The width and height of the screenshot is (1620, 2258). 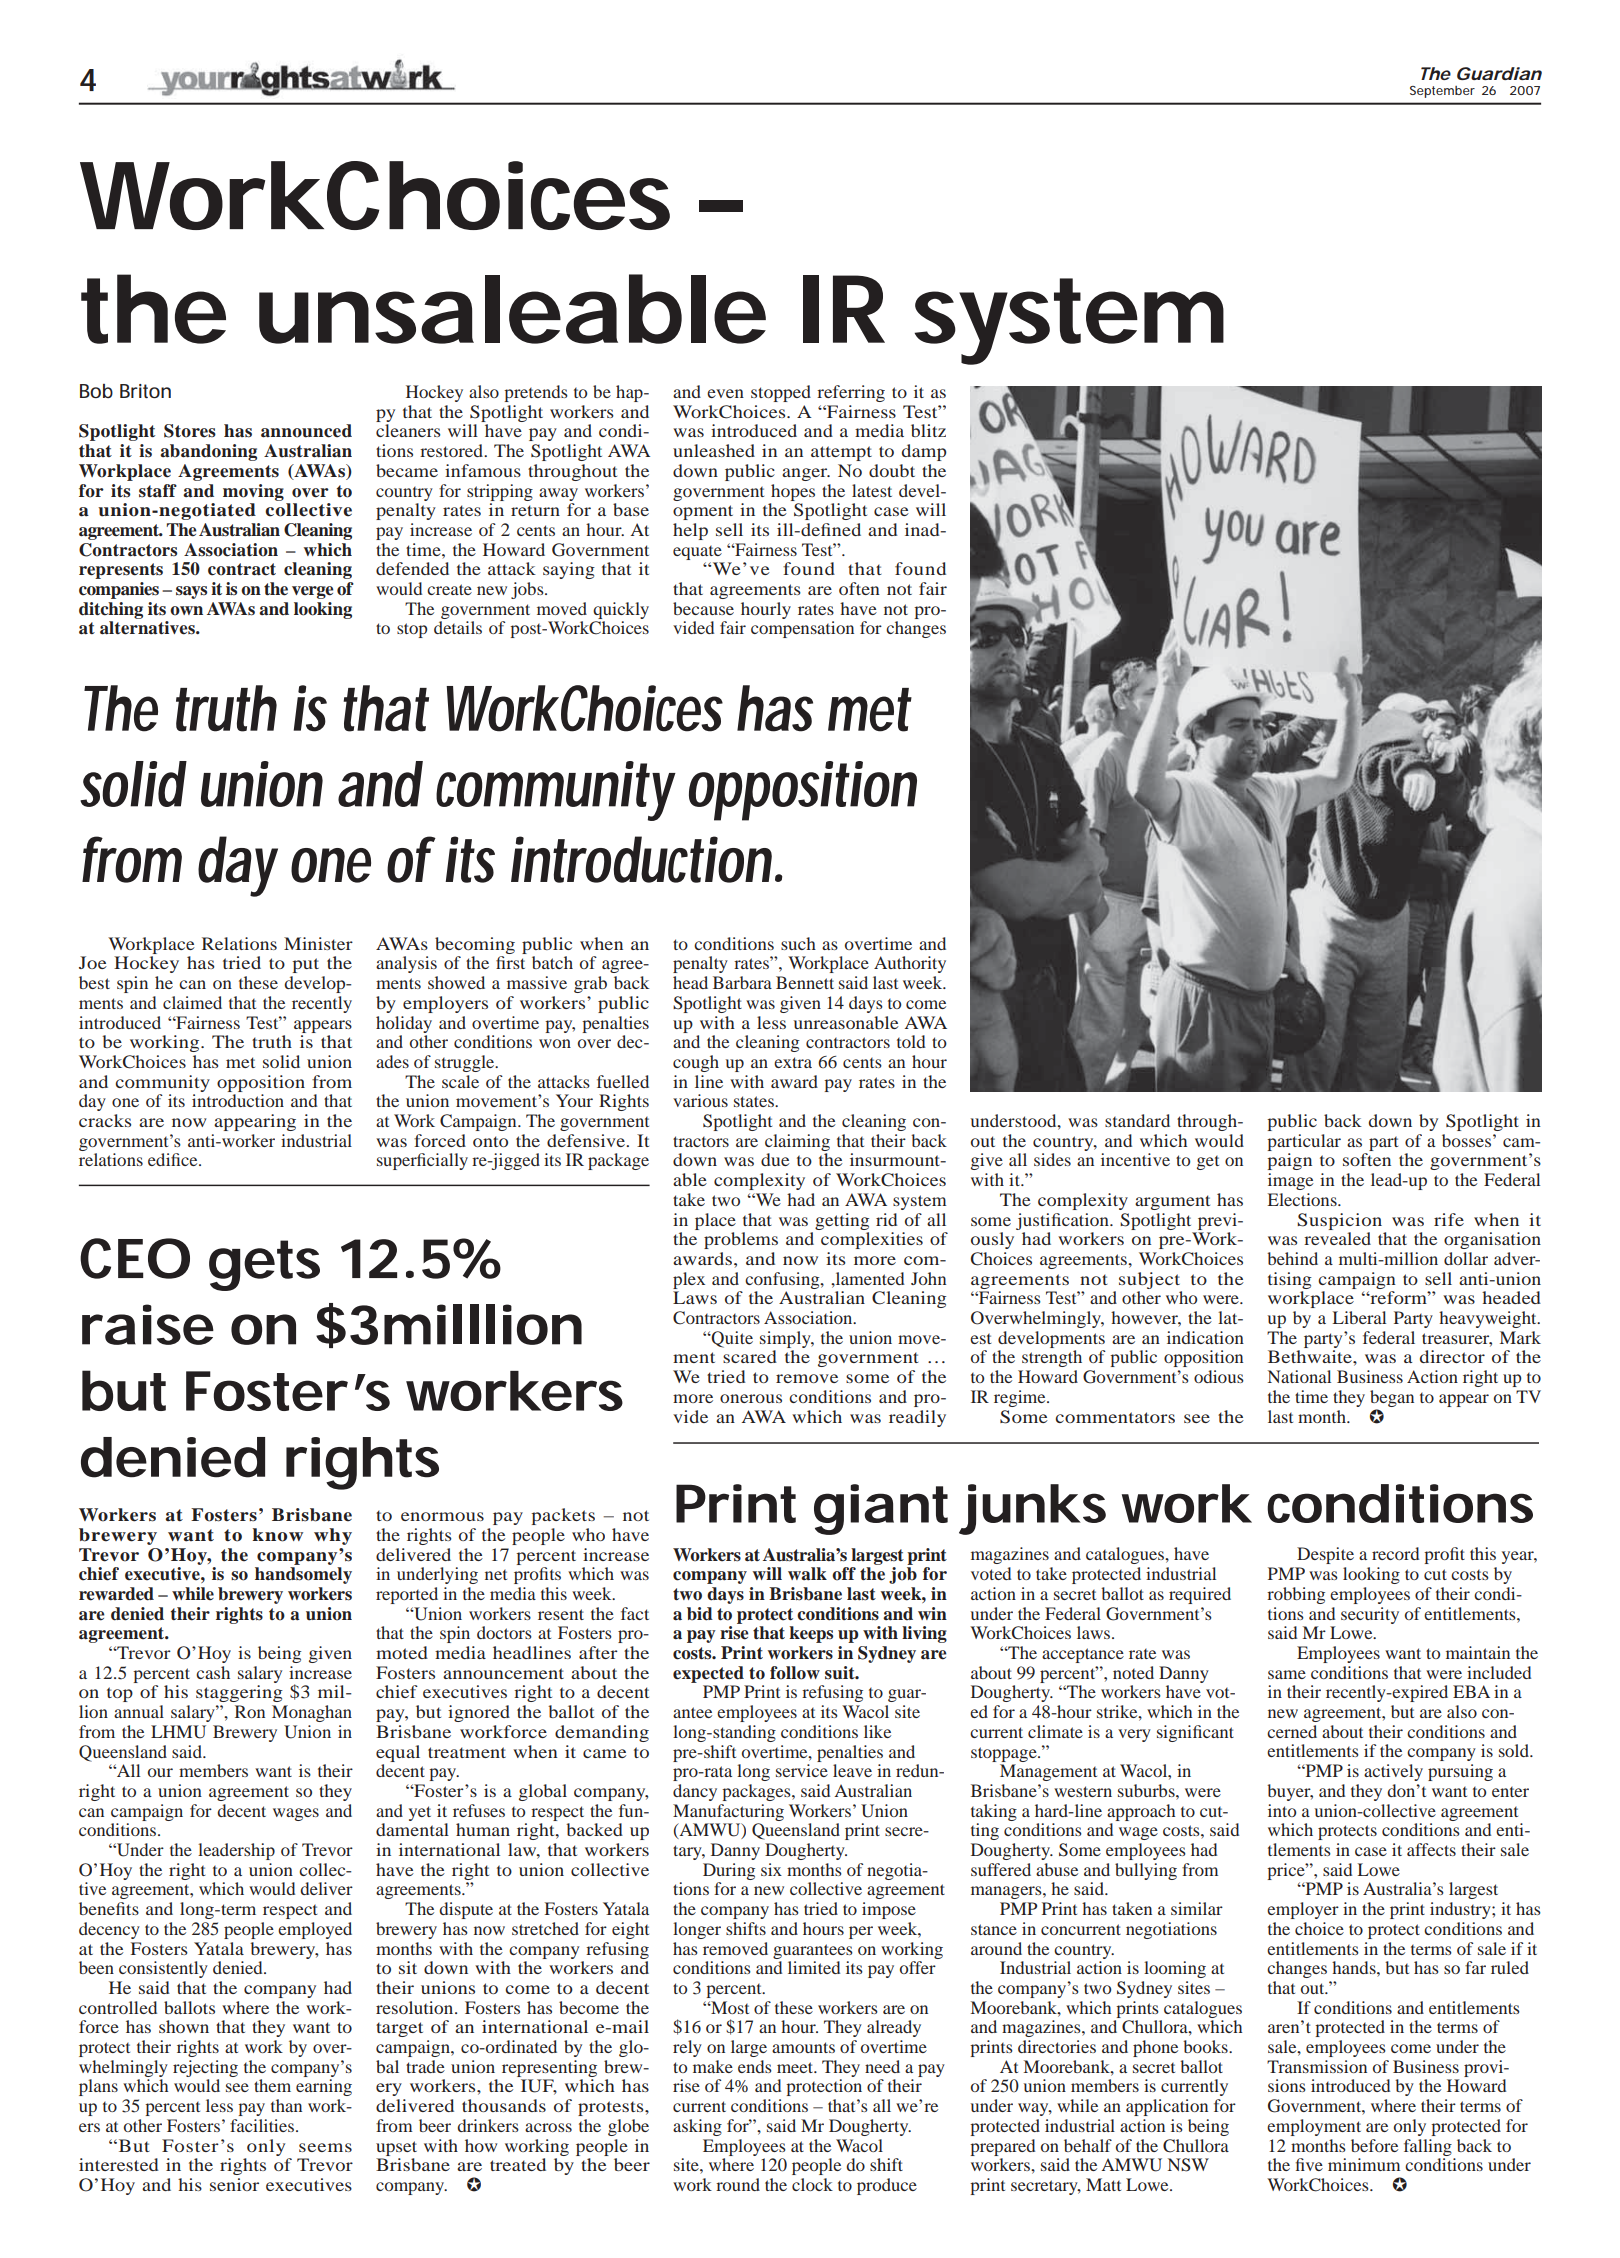 What do you see at coordinates (262, 2125) in the screenshot?
I see `facilities` at bounding box center [262, 2125].
